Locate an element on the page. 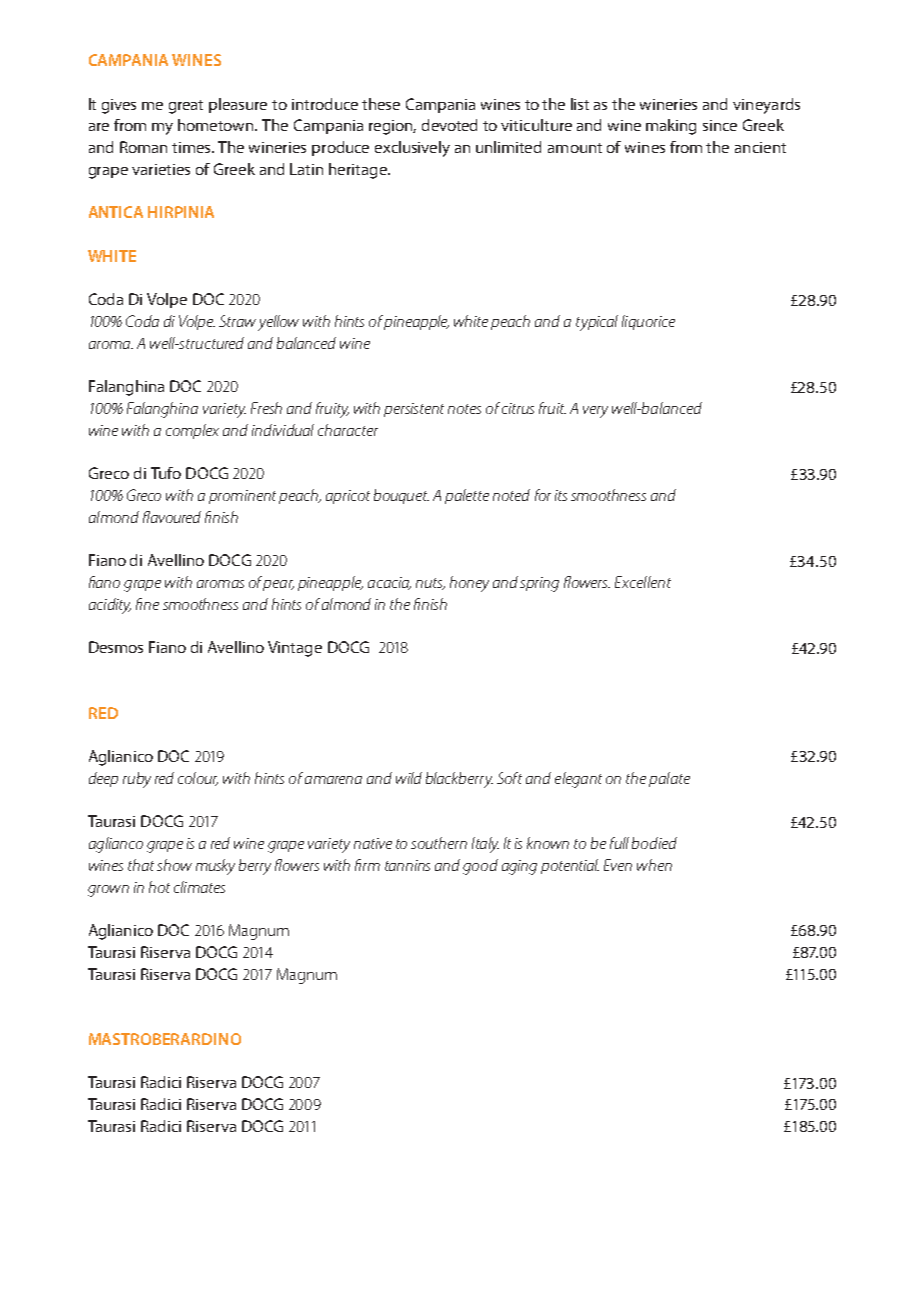 This document has height=1308, width=924. devoted is located at coordinates (449, 125).
